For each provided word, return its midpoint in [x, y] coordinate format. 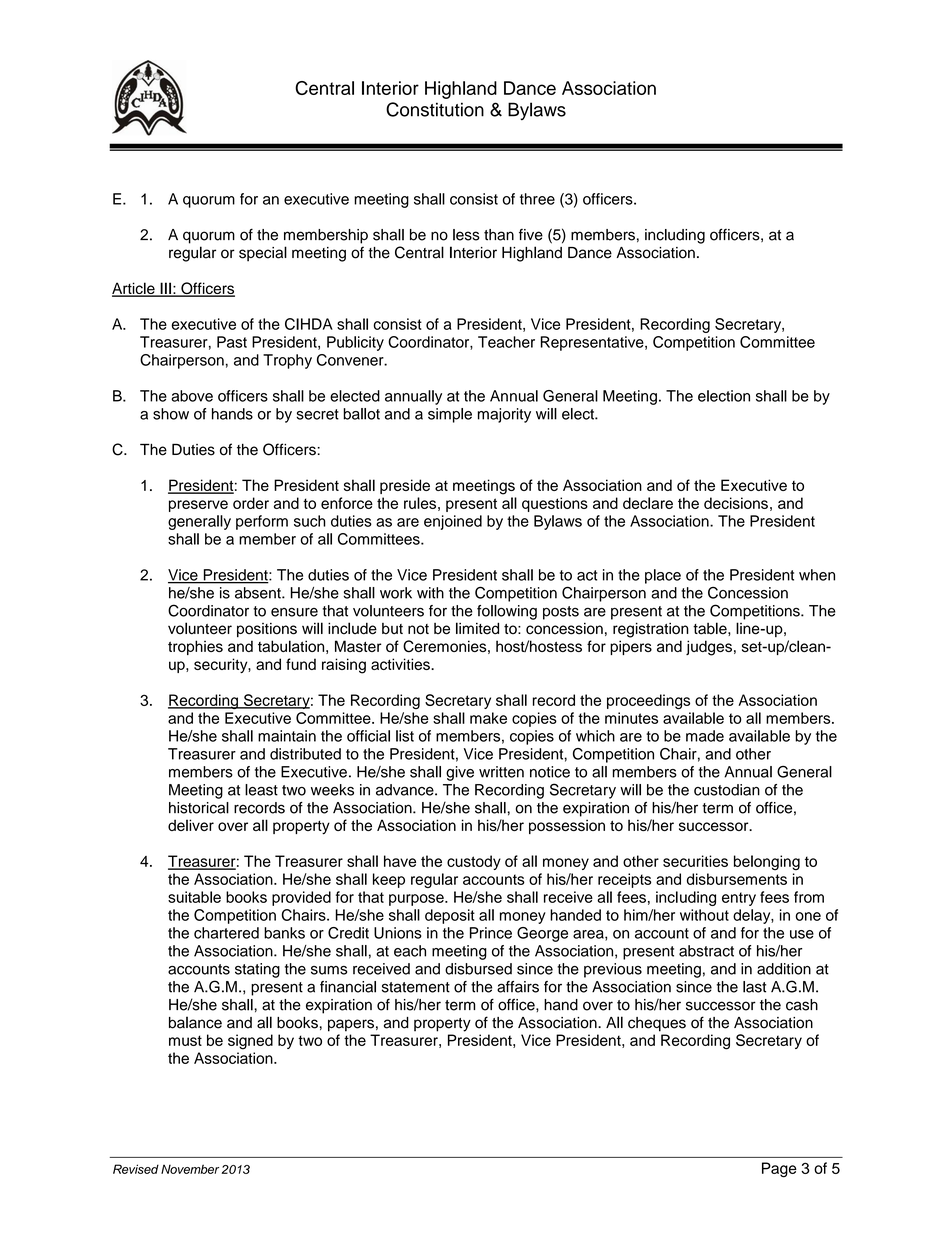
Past [232, 342]
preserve [198, 506]
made [705, 736]
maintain [287, 736]
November [190, 1169]
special [263, 254]
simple [450, 415]
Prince [491, 933]
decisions [736, 503]
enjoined [453, 522]
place [663, 576]
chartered [226, 933]
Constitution [435, 109]
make [488, 718]
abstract [706, 951]
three [537, 199]
